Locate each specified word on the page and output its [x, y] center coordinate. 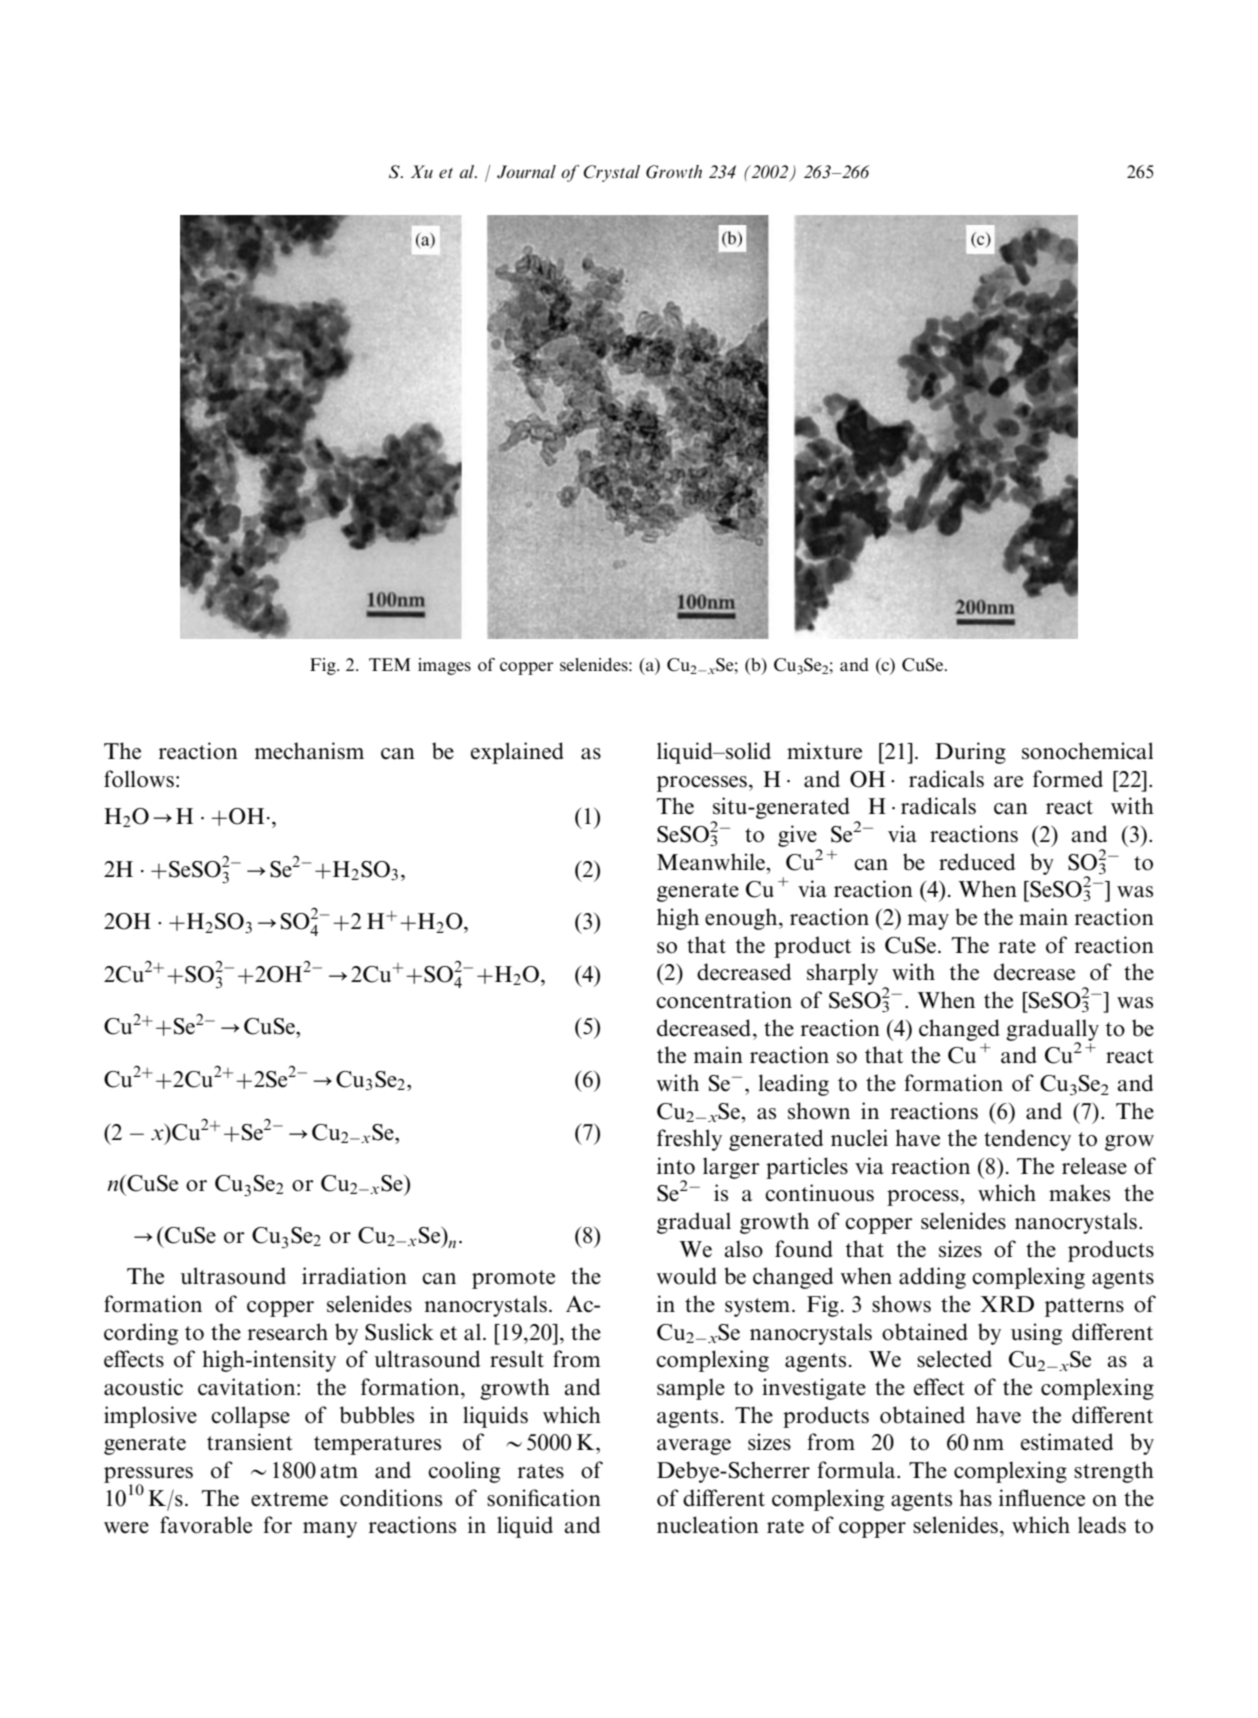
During [970, 753]
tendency [1027, 1140]
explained [517, 753]
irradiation [354, 1276]
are [1008, 782]
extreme [289, 1499]
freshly [689, 1140]
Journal [526, 172]
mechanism [309, 751]
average [694, 1447]
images [444, 666]
